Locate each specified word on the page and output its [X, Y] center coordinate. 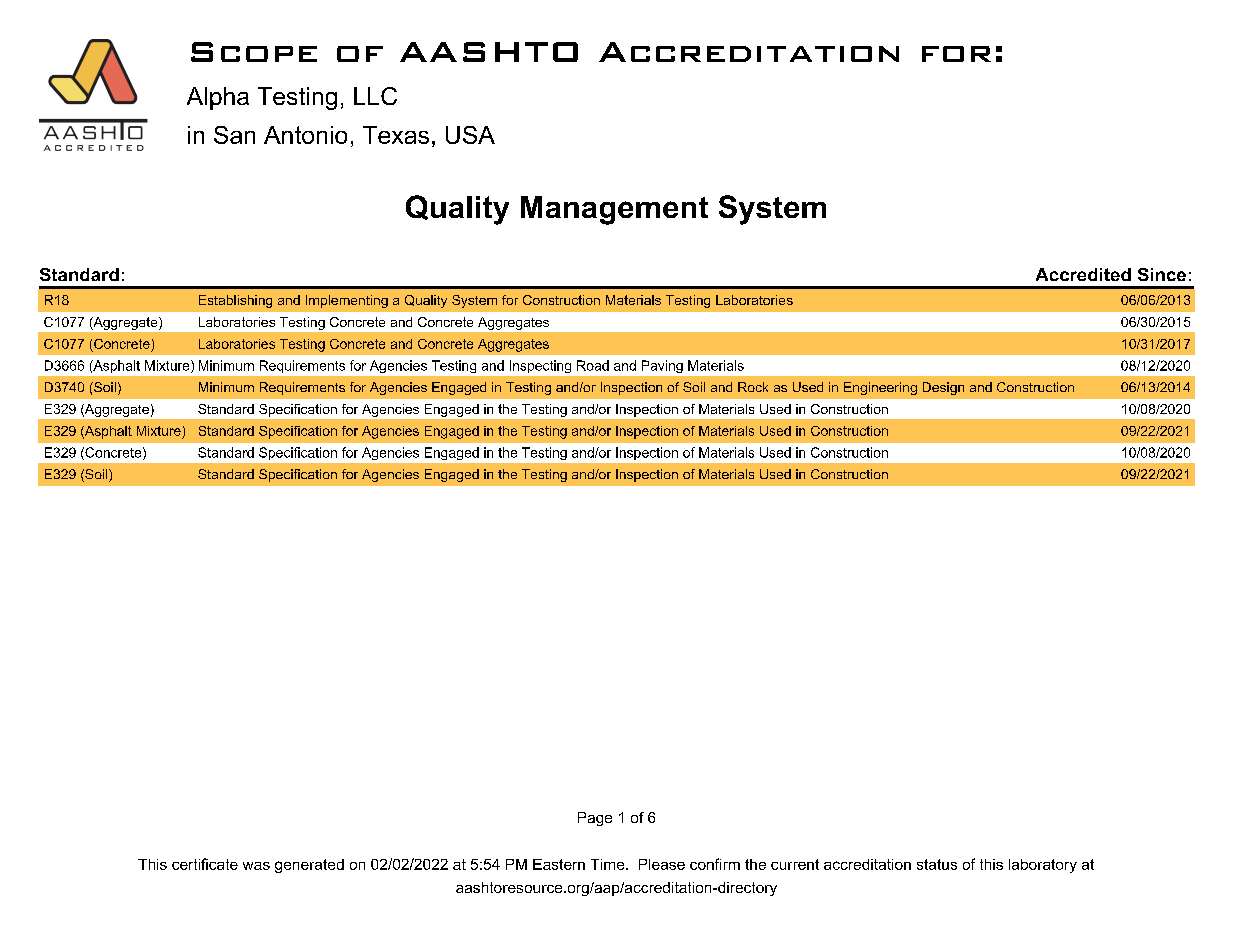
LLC [375, 96]
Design [943, 388]
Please [662, 864]
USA [470, 135]
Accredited [1083, 274]
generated [309, 866]
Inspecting [540, 366]
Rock [753, 387]
